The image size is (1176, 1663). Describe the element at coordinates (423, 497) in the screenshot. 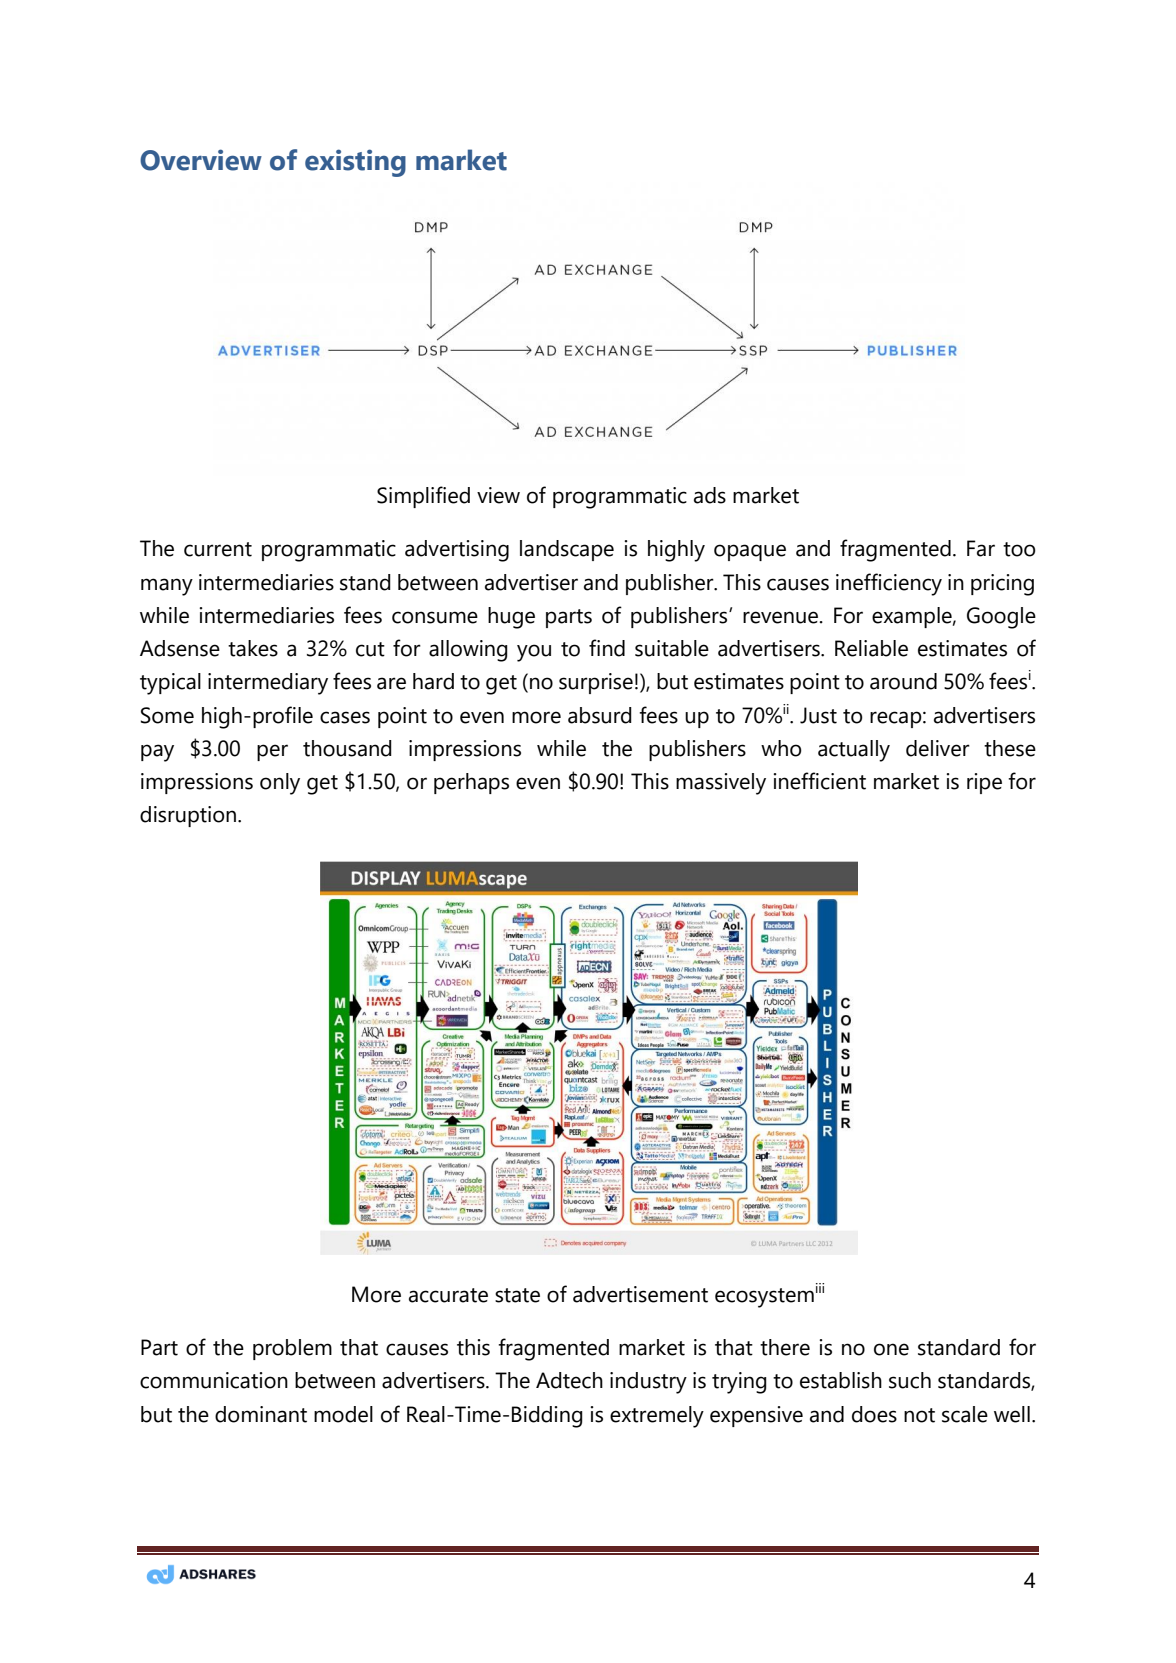

I see `Simplified` at that location.
